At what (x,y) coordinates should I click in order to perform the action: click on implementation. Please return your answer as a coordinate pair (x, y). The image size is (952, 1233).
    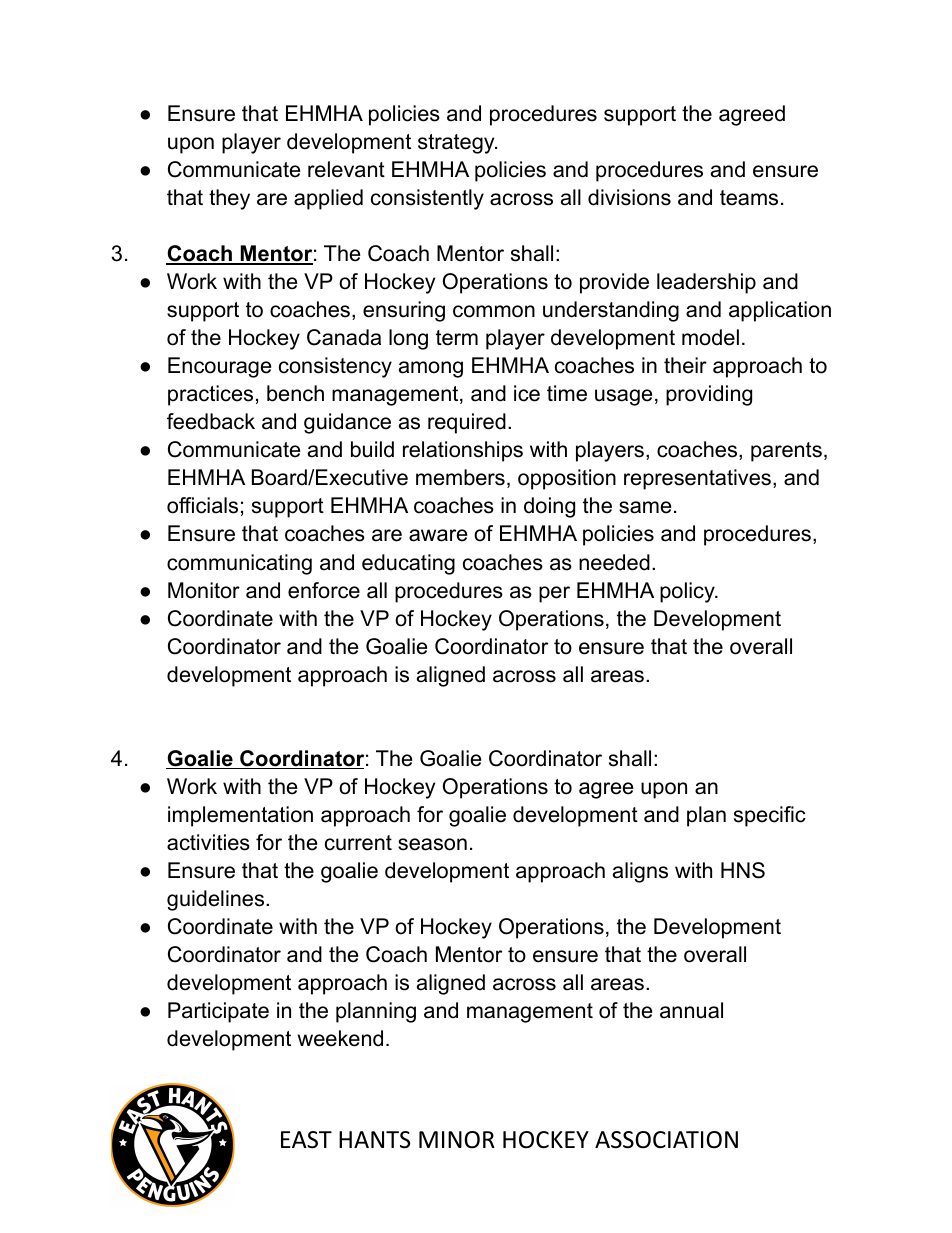
    Looking at the image, I should click on (240, 816).
